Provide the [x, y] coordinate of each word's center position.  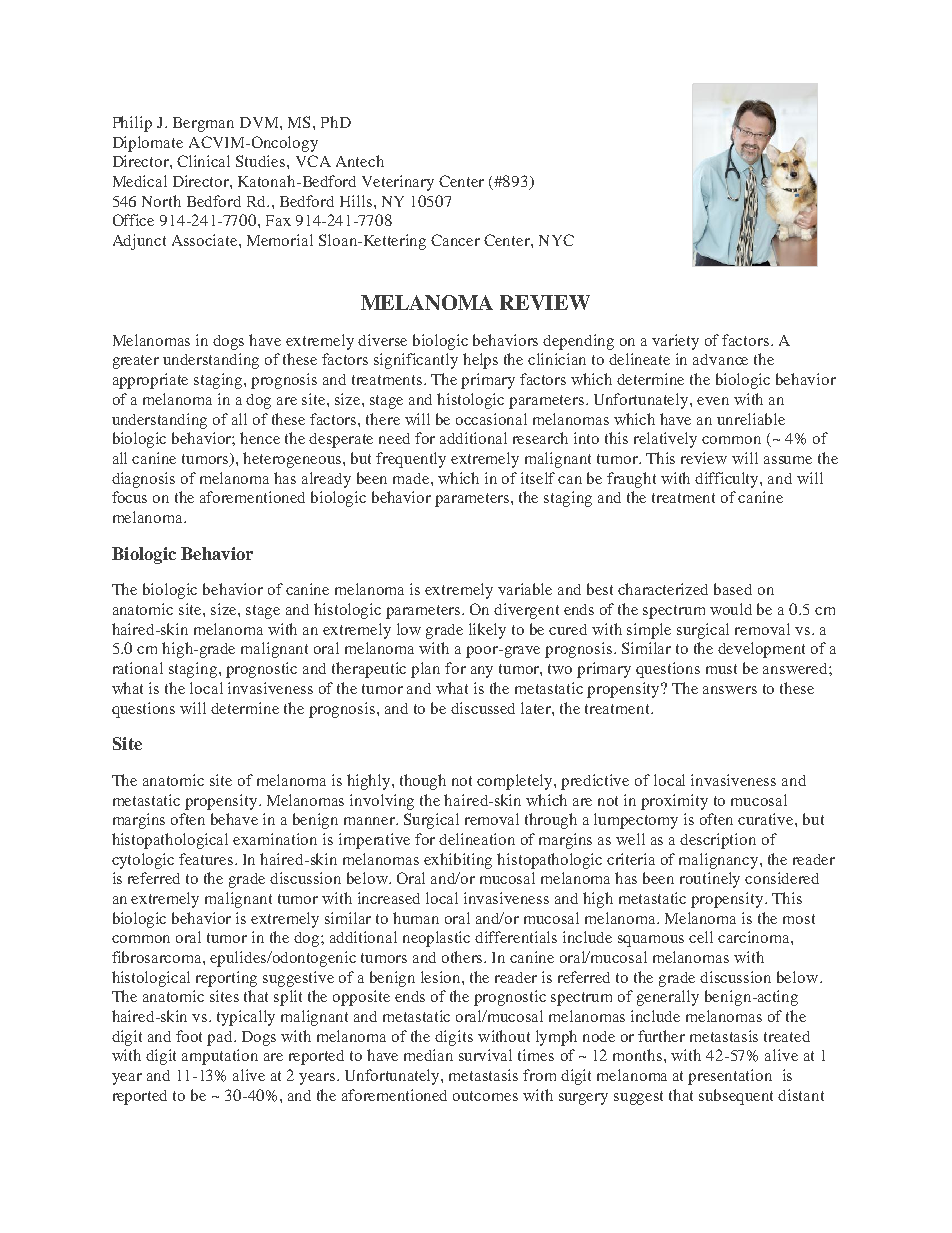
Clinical [203, 161]
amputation [220, 1057]
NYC [556, 240]
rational [138, 668]
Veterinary [398, 183]
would [731, 609]
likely [487, 631]
